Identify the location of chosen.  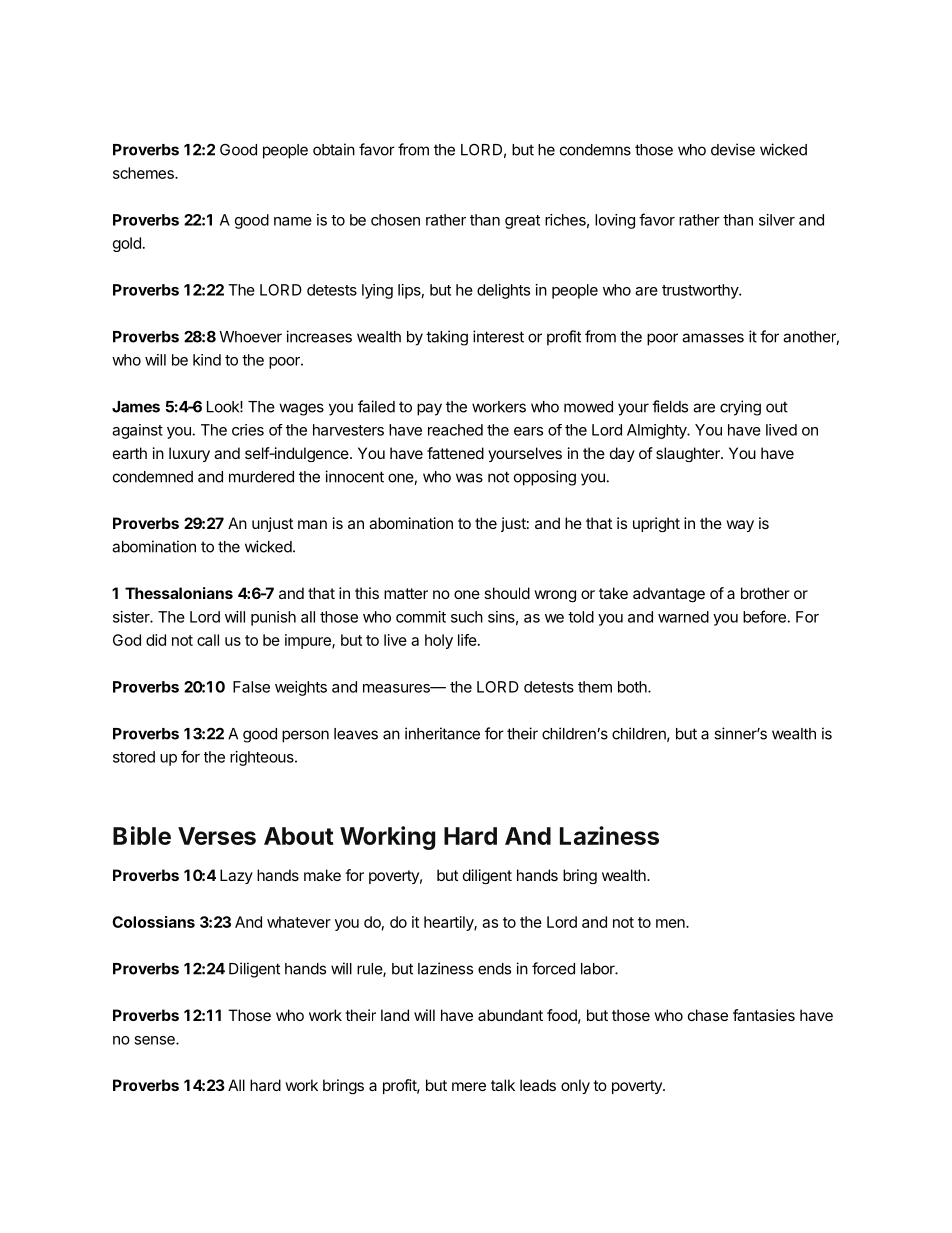
(395, 220).
